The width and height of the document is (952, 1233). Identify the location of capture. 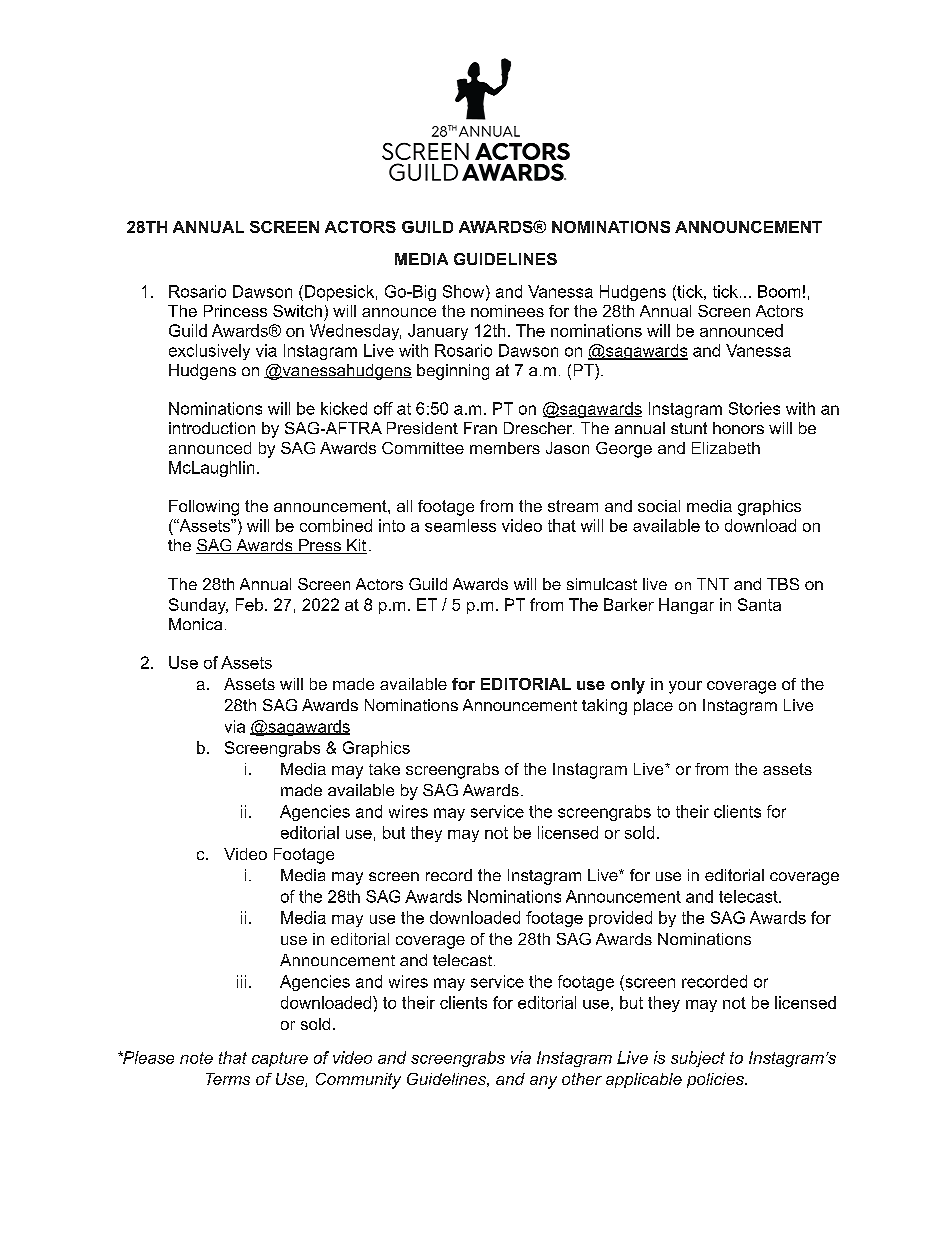
(280, 1059).
